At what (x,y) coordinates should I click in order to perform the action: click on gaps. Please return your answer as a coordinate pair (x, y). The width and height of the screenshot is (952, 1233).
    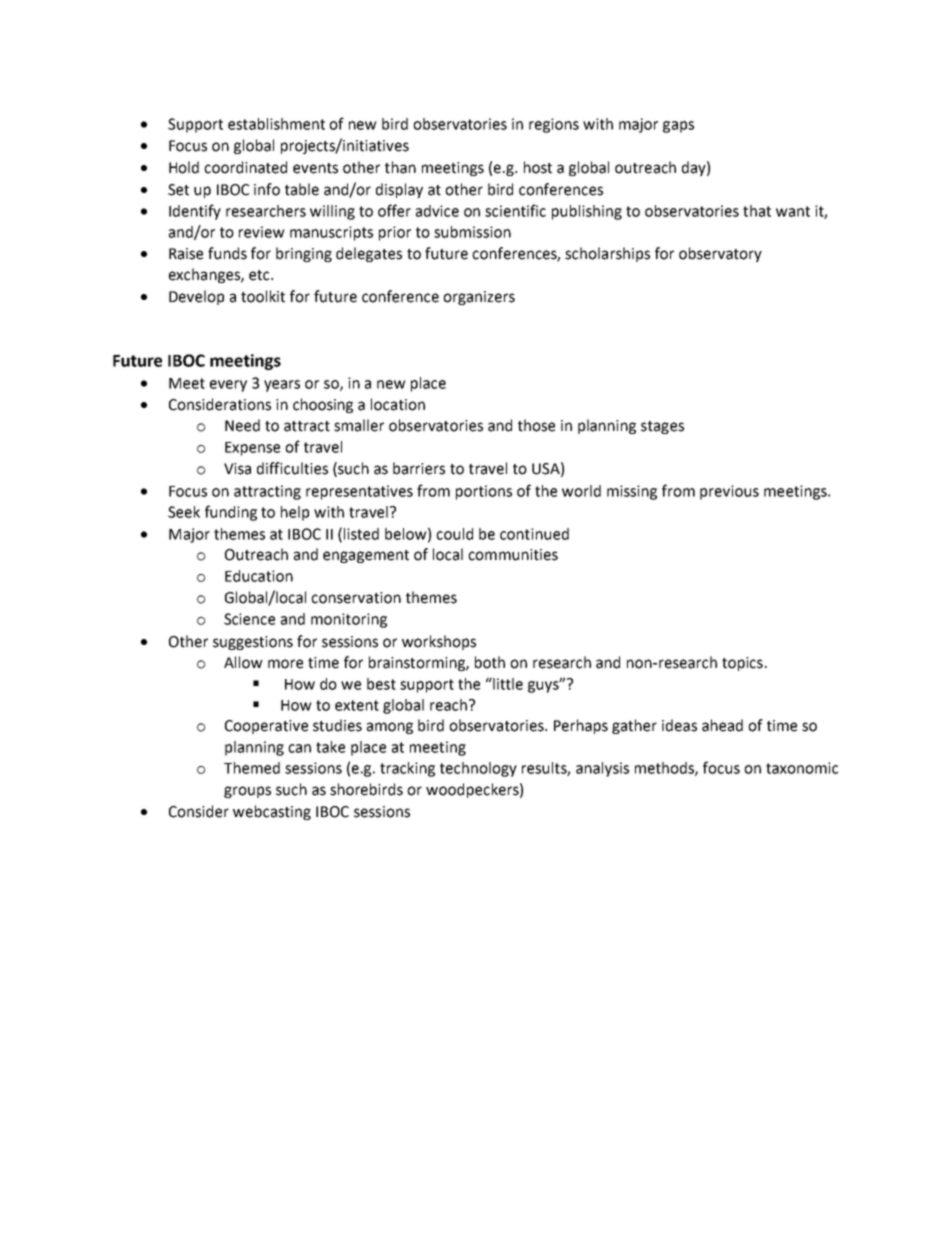
    Looking at the image, I should click on (678, 127).
